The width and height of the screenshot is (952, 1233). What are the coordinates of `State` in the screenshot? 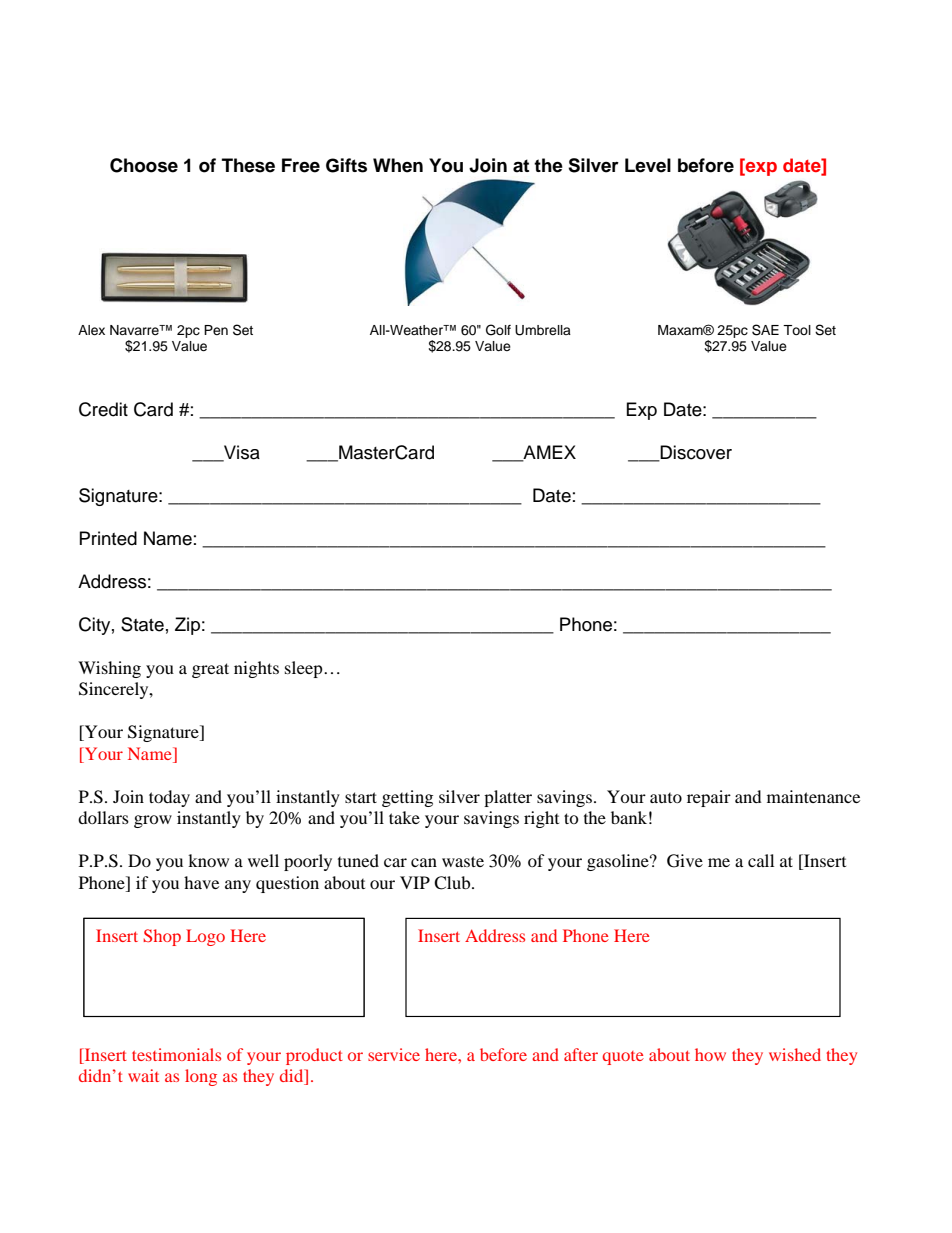 It's located at (142, 624).
